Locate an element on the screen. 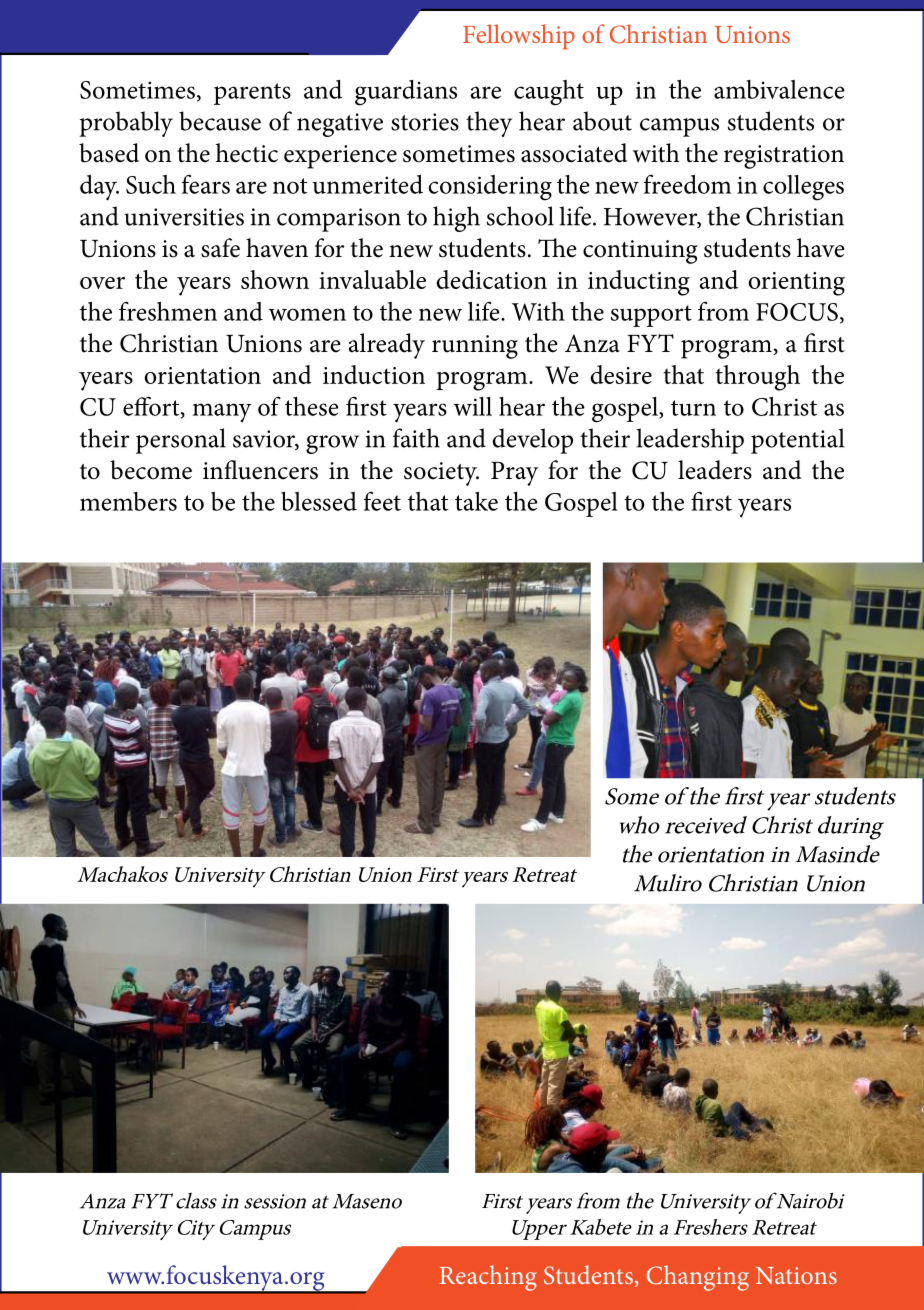 This screenshot has height=1310, width=924. because is located at coordinates (220, 121).
